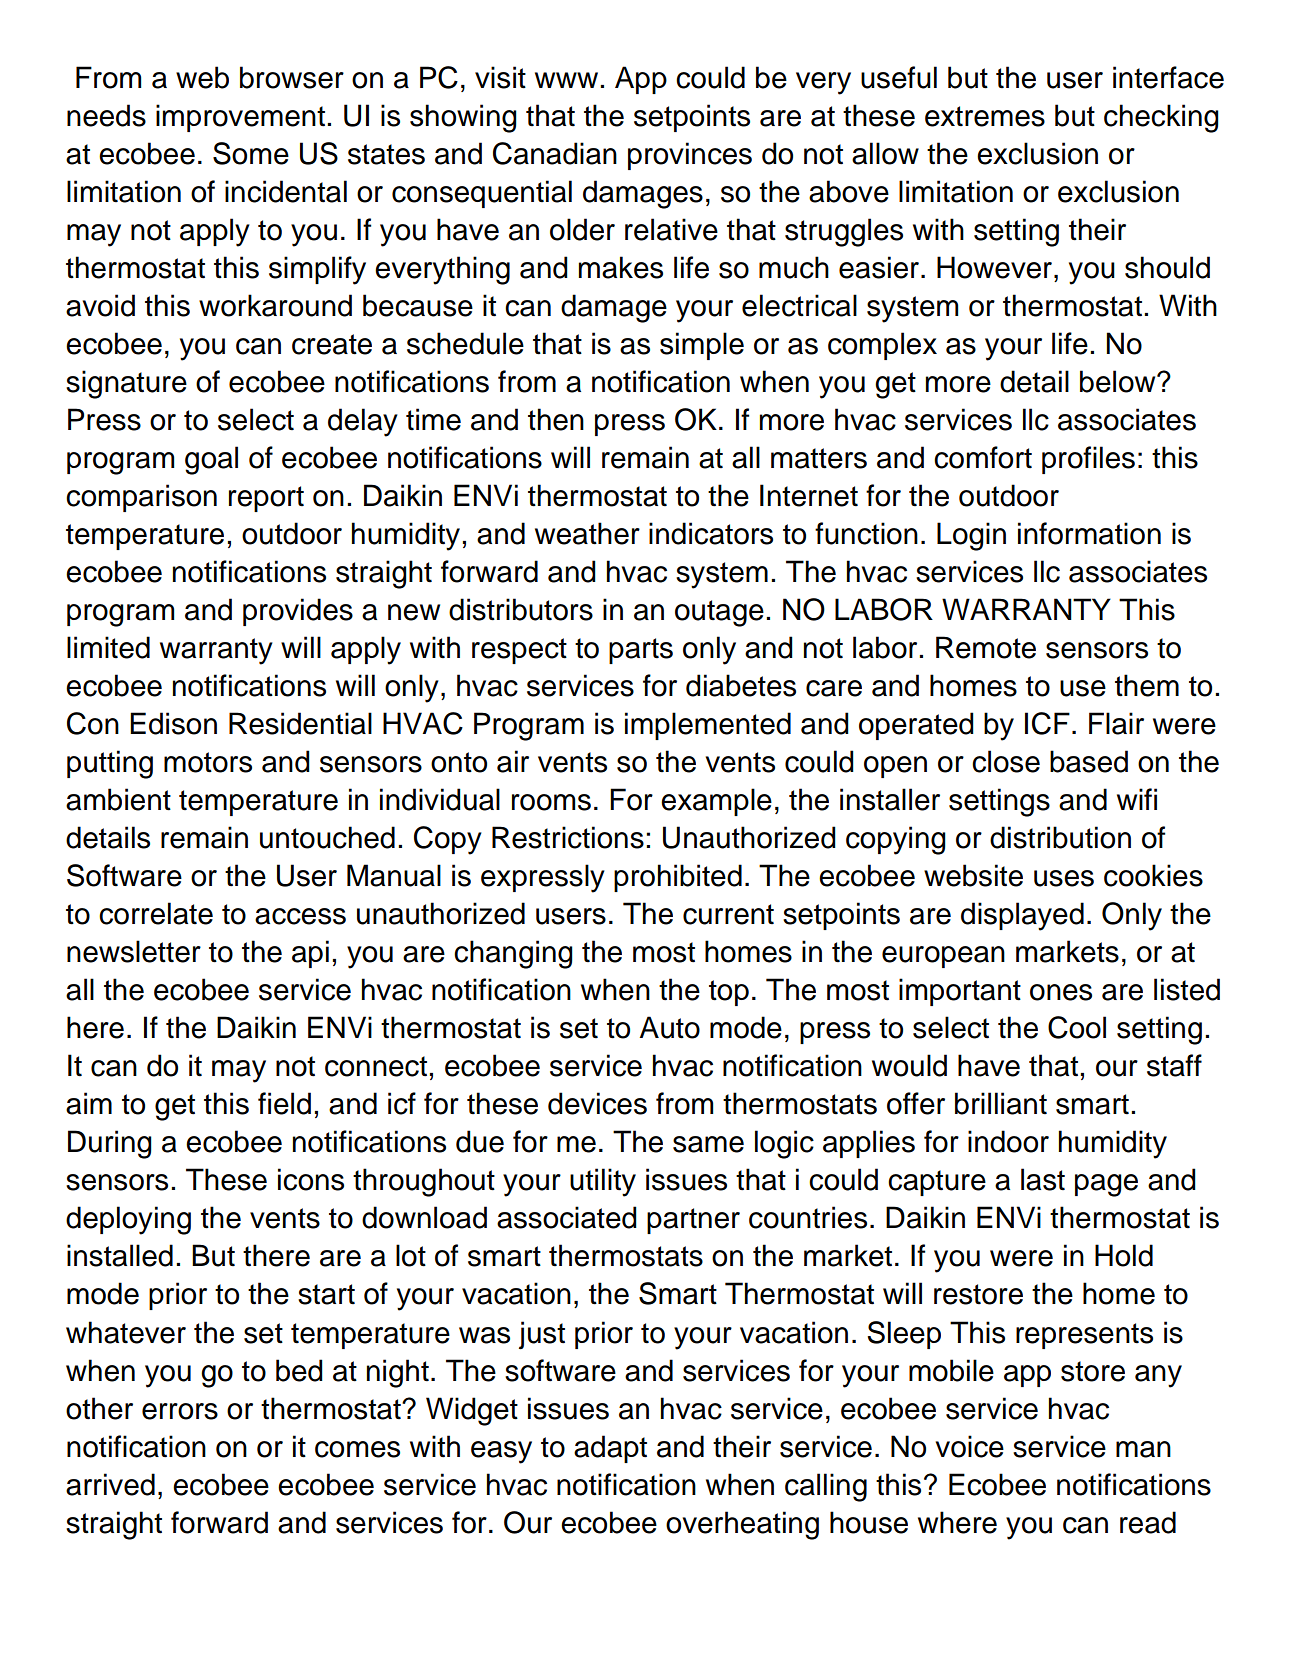  What do you see at coordinates (240, 118) in the image?
I see `improvement` at bounding box center [240, 118].
